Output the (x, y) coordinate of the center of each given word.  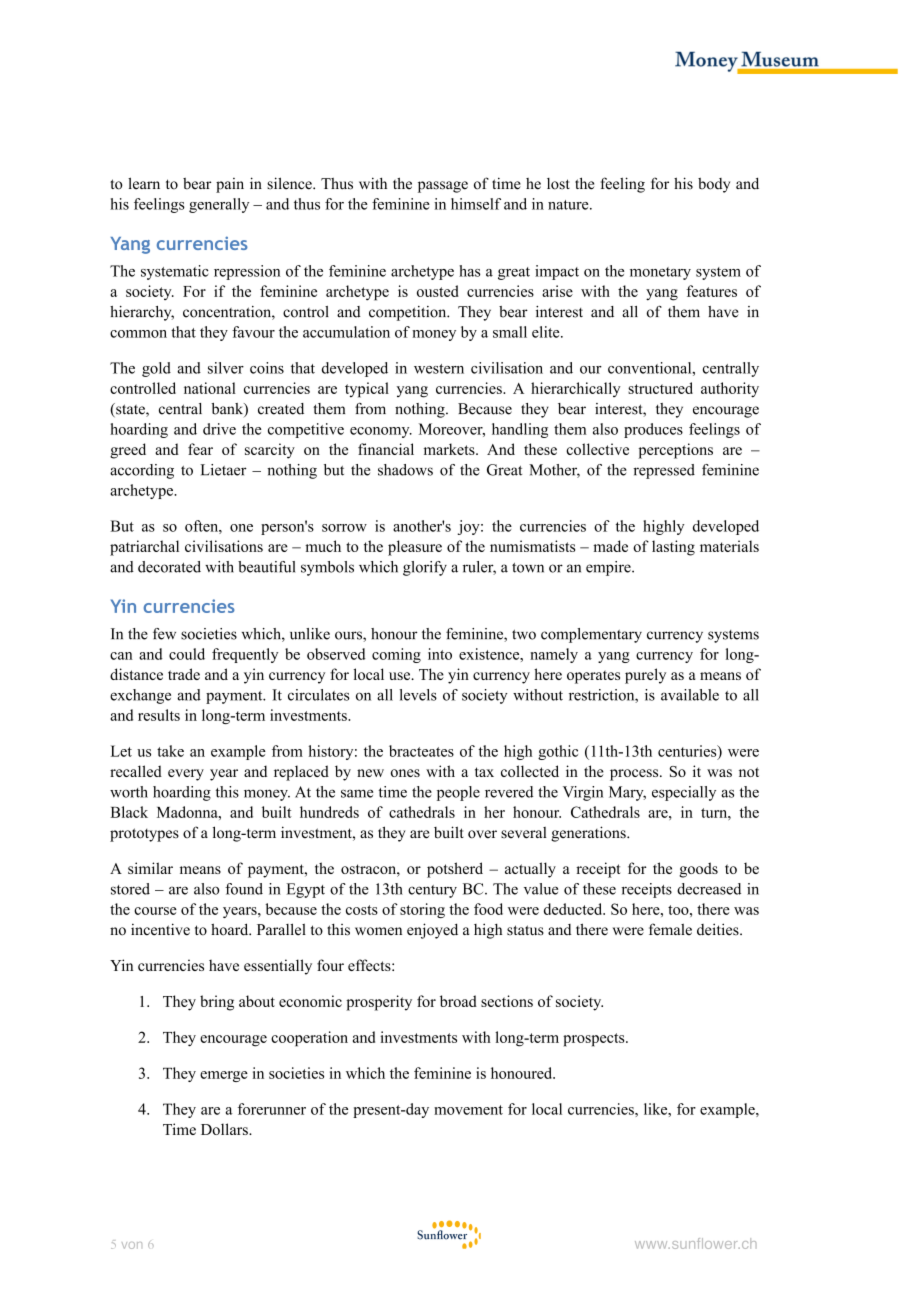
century (432, 891)
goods (698, 870)
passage (443, 187)
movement (468, 1110)
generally (219, 205)
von (132, 1245)
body (714, 185)
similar (150, 868)
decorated (169, 567)
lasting (673, 548)
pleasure (415, 548)
